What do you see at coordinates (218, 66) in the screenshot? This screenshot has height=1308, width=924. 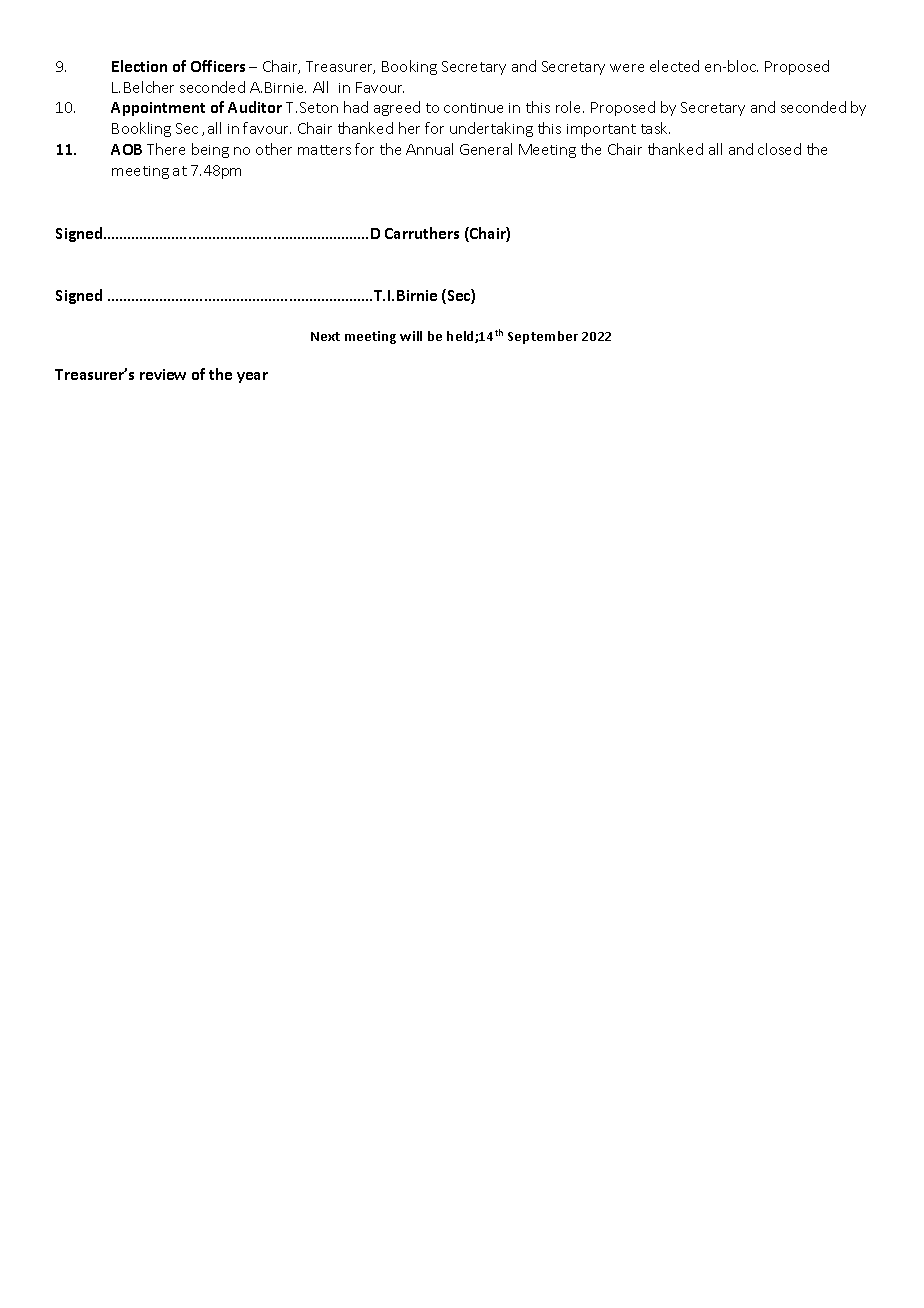 I see `Officers` at bounding box center [218, 66].
